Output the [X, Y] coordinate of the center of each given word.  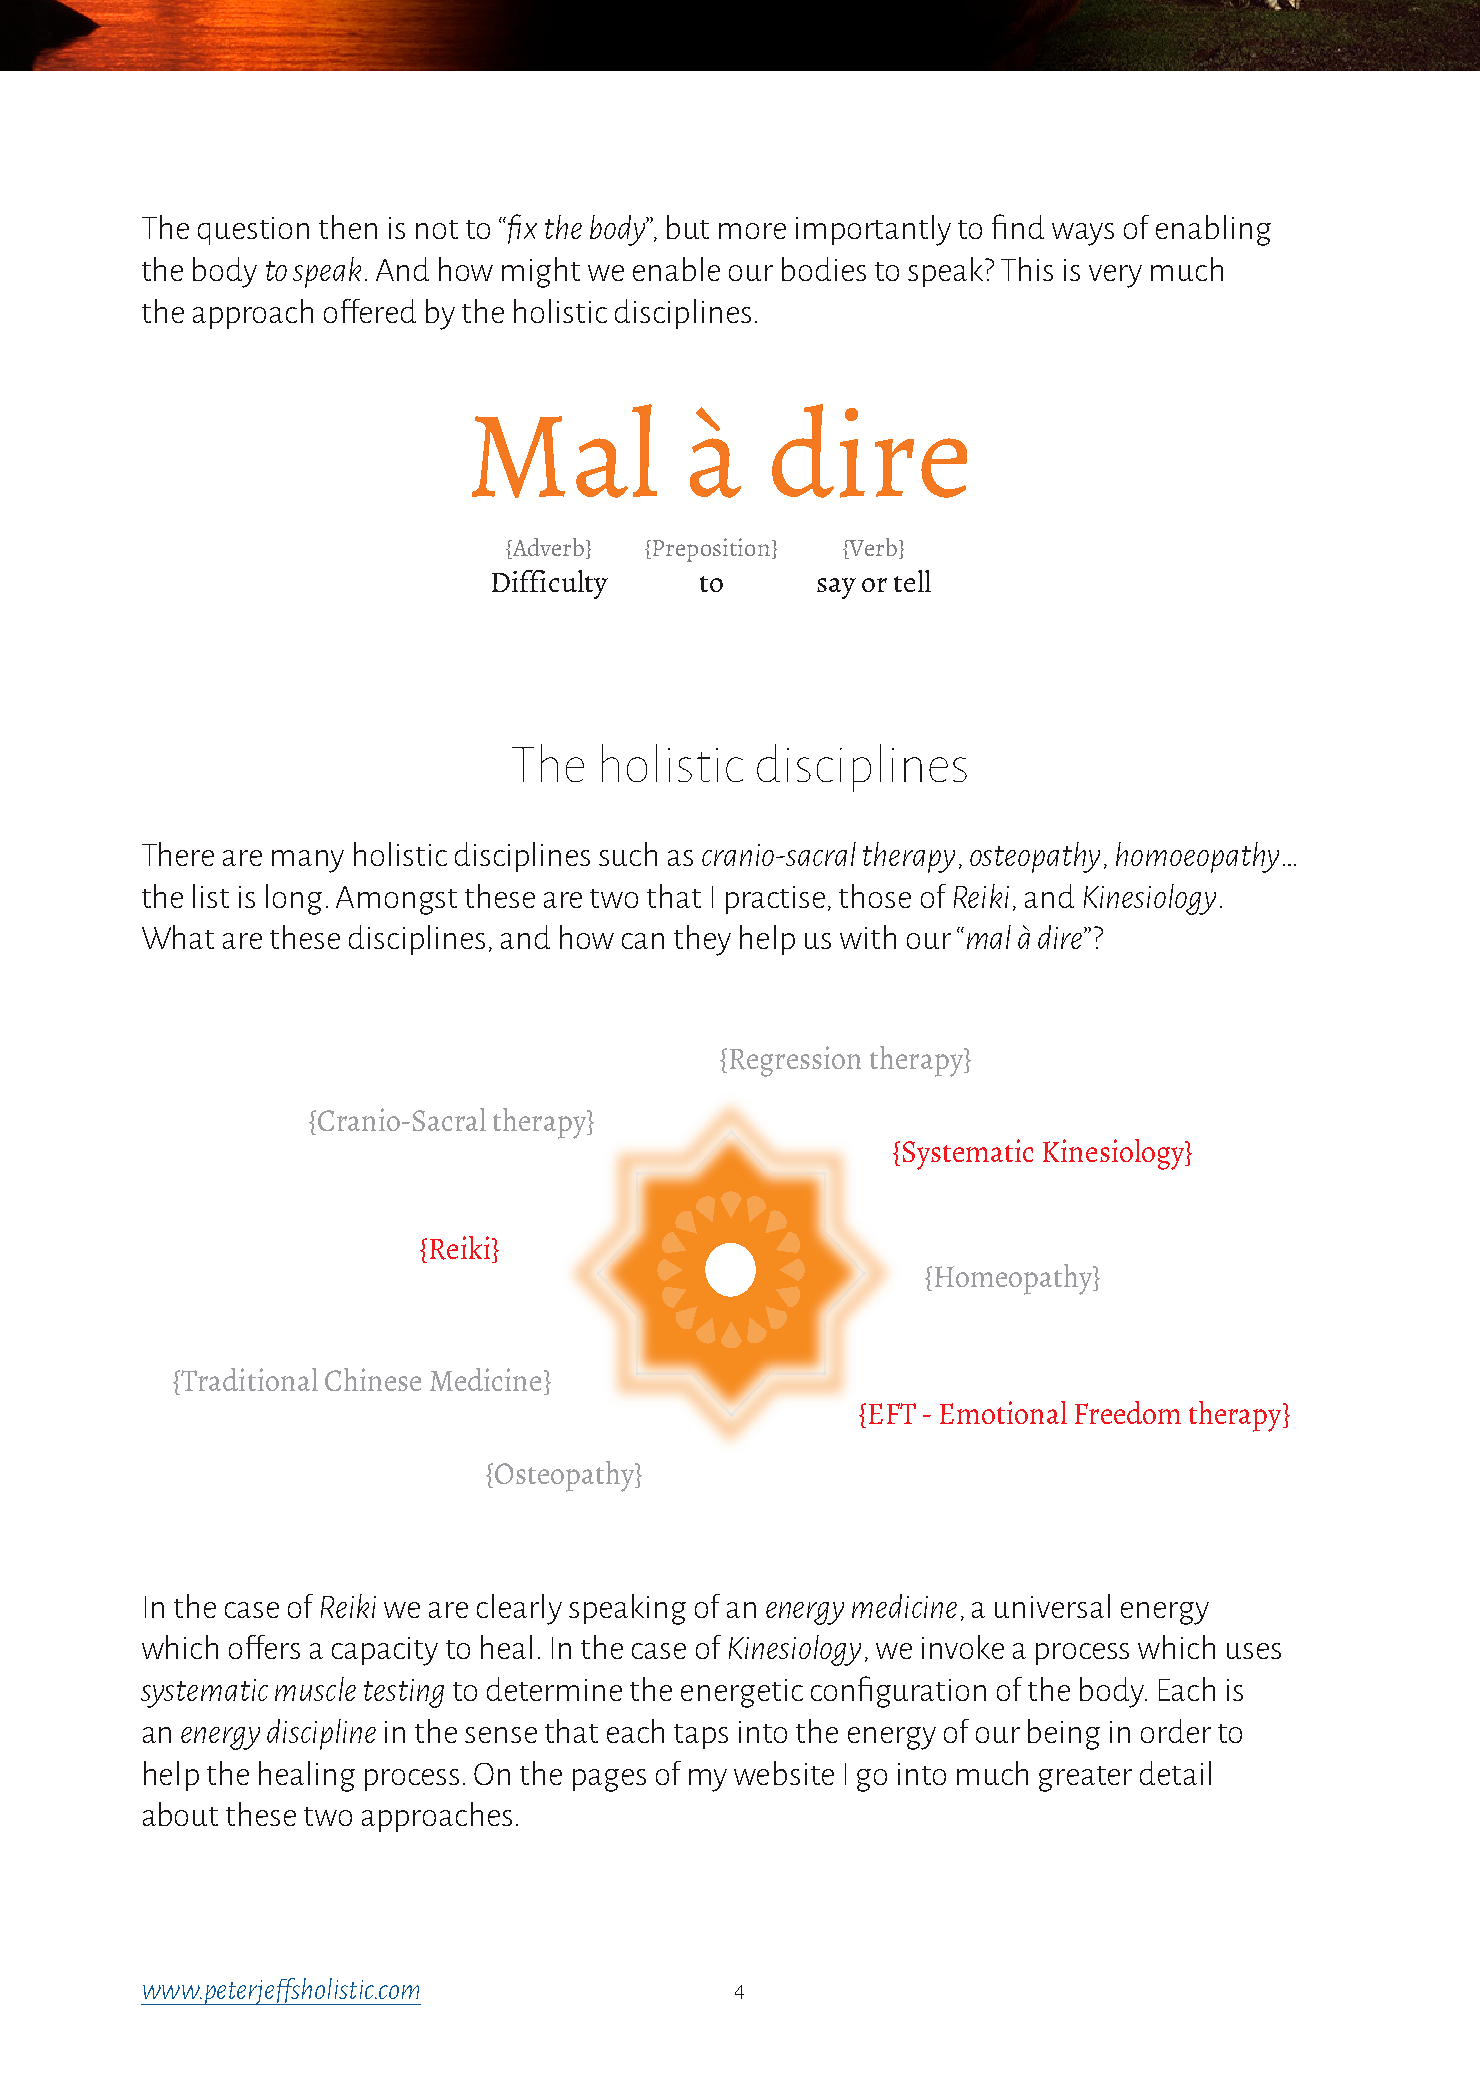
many [308, 861]
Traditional [248, 1379]
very [1115, 276]
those [875, 896]
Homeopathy [1015, 1279]
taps [701, 1736]
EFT [892, 1413]
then [348, 227]
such [628, 854]
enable [676, 269]
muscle [315, 1689]
